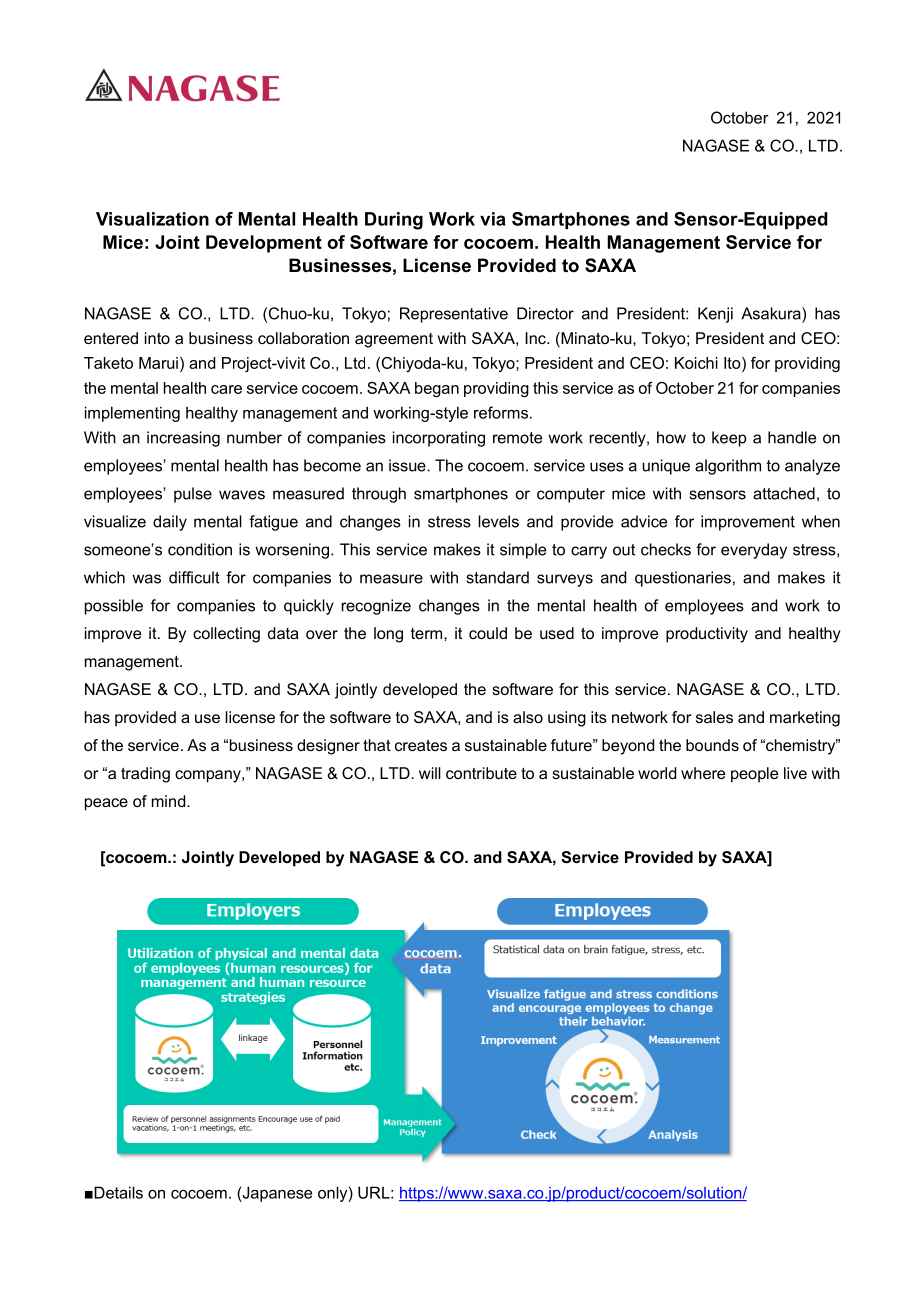 This document has height=1308, width=924. What do you see at coordinates (772, 313) in the document?
I see `Asakura` at bounding box center [772, 313].
